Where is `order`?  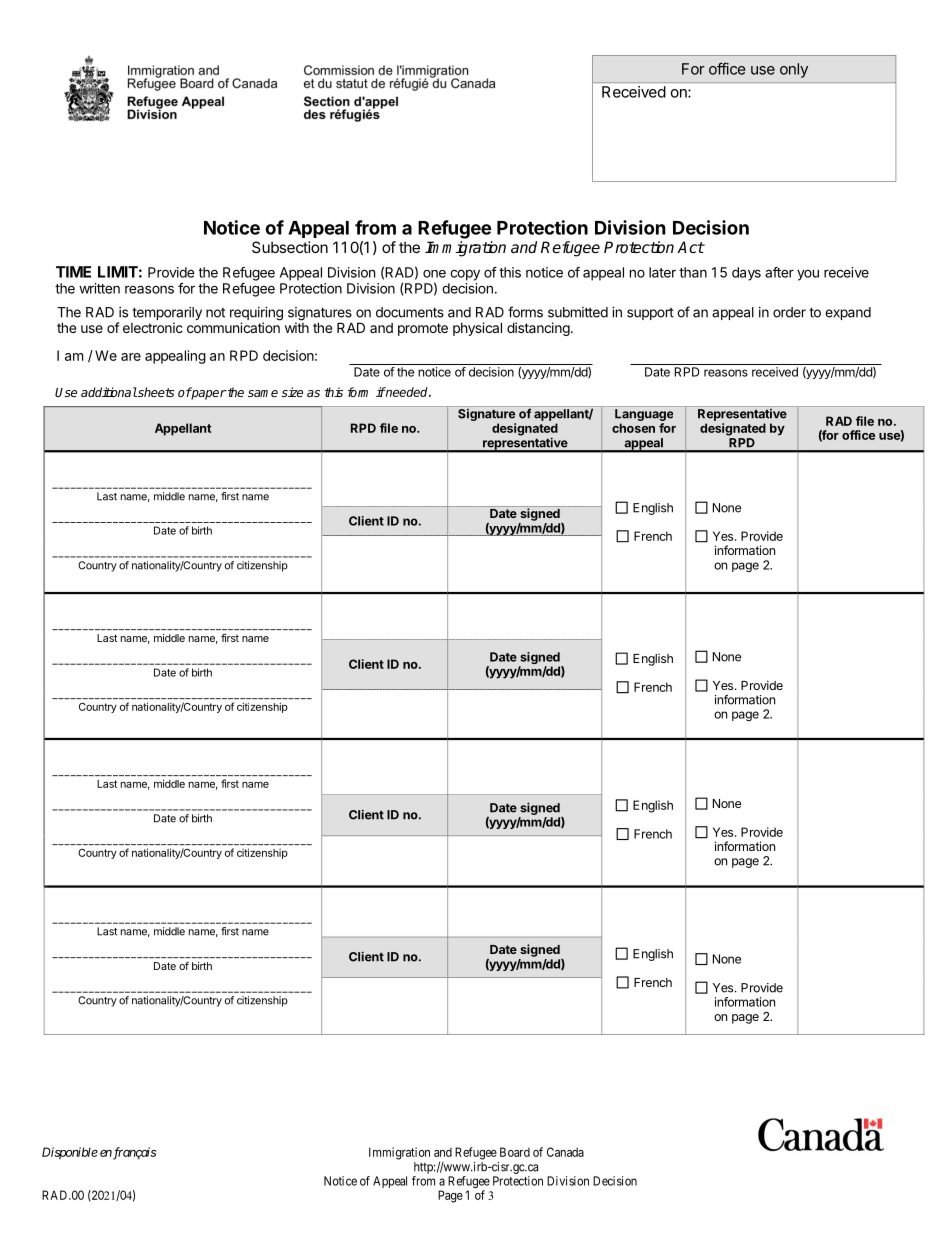
order is located at coordinates (789, 312).
